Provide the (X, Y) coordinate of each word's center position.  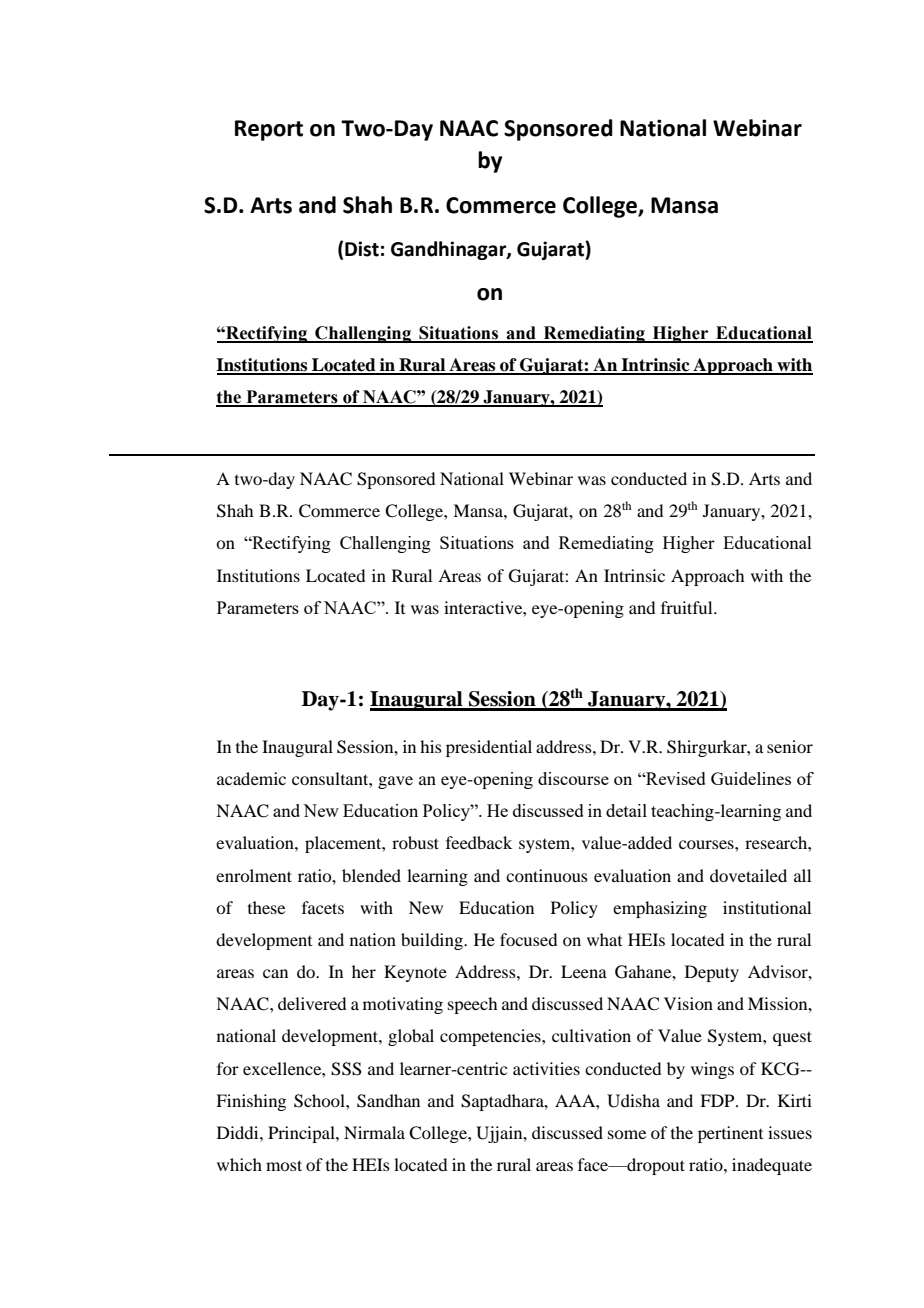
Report (269, 130)
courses (707, 844)
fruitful (688, 607)
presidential (489, 748)
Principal (302, 1134)
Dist (362, 249)
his (431, 746)
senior (790, 746)
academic (251, 778)
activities (546, 1068)
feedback (479, 842)
